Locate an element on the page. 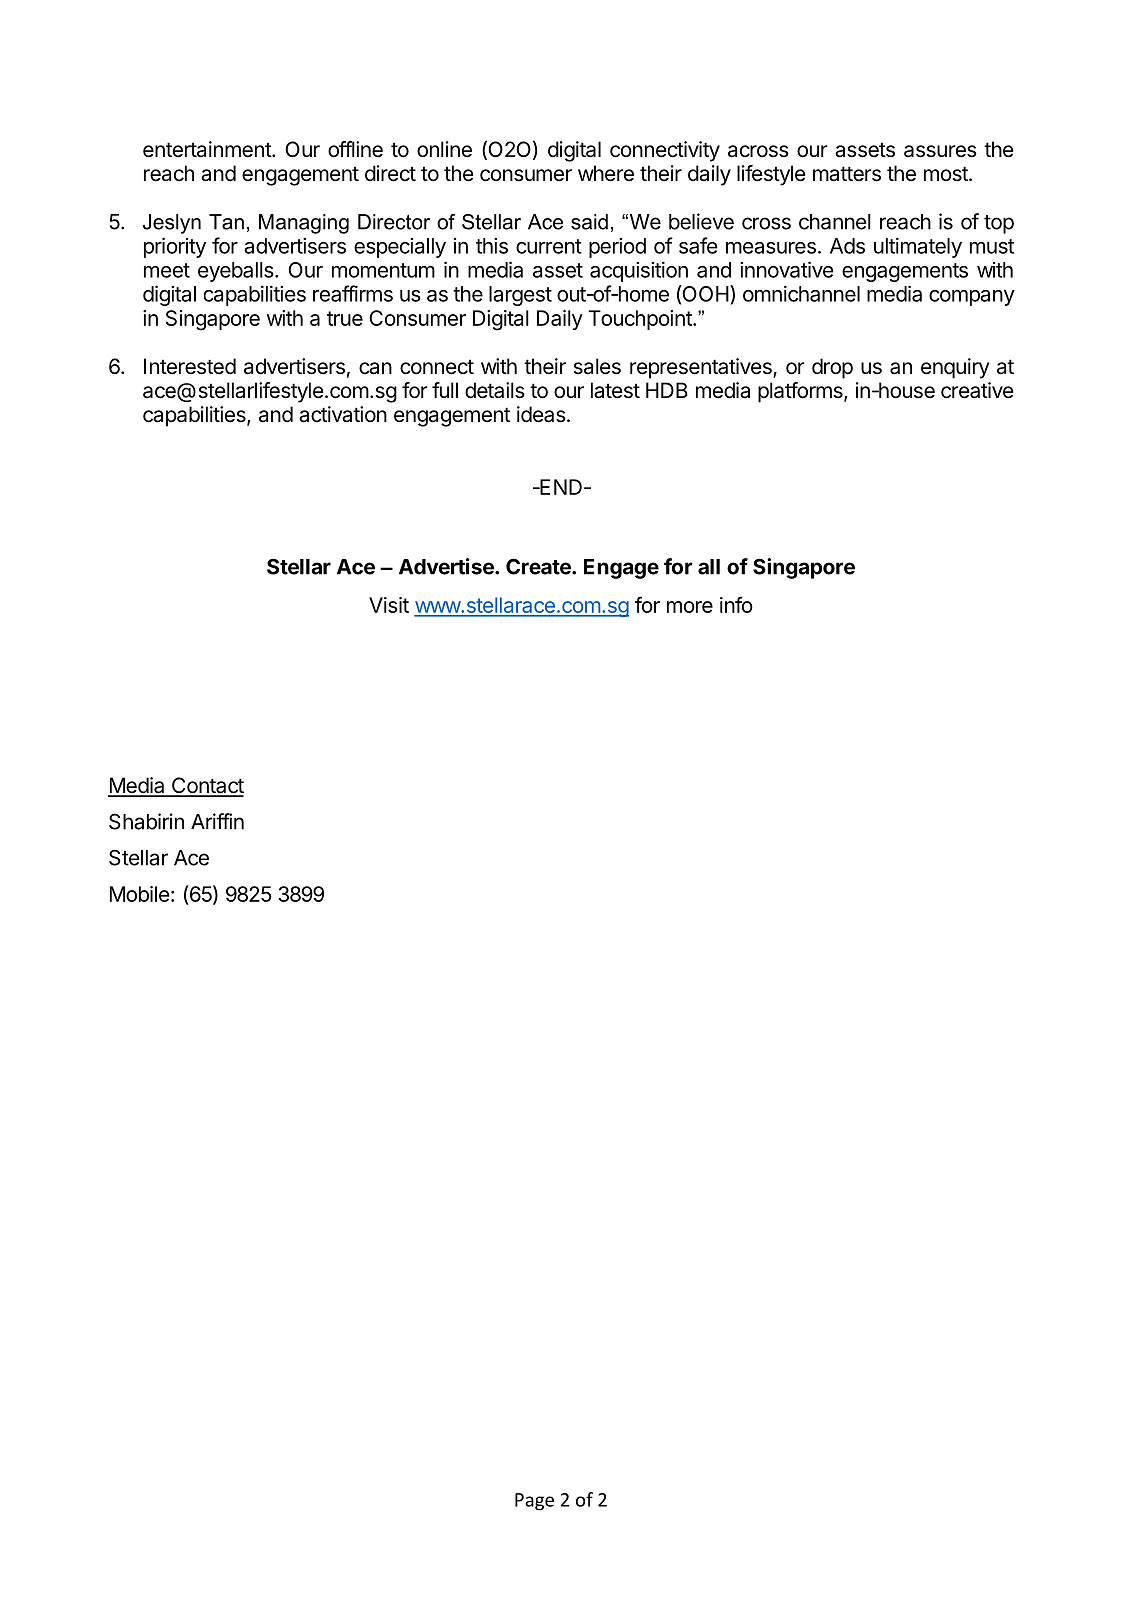 This document has width=1135, height=1605. where is located at coordinates (606, 173).
